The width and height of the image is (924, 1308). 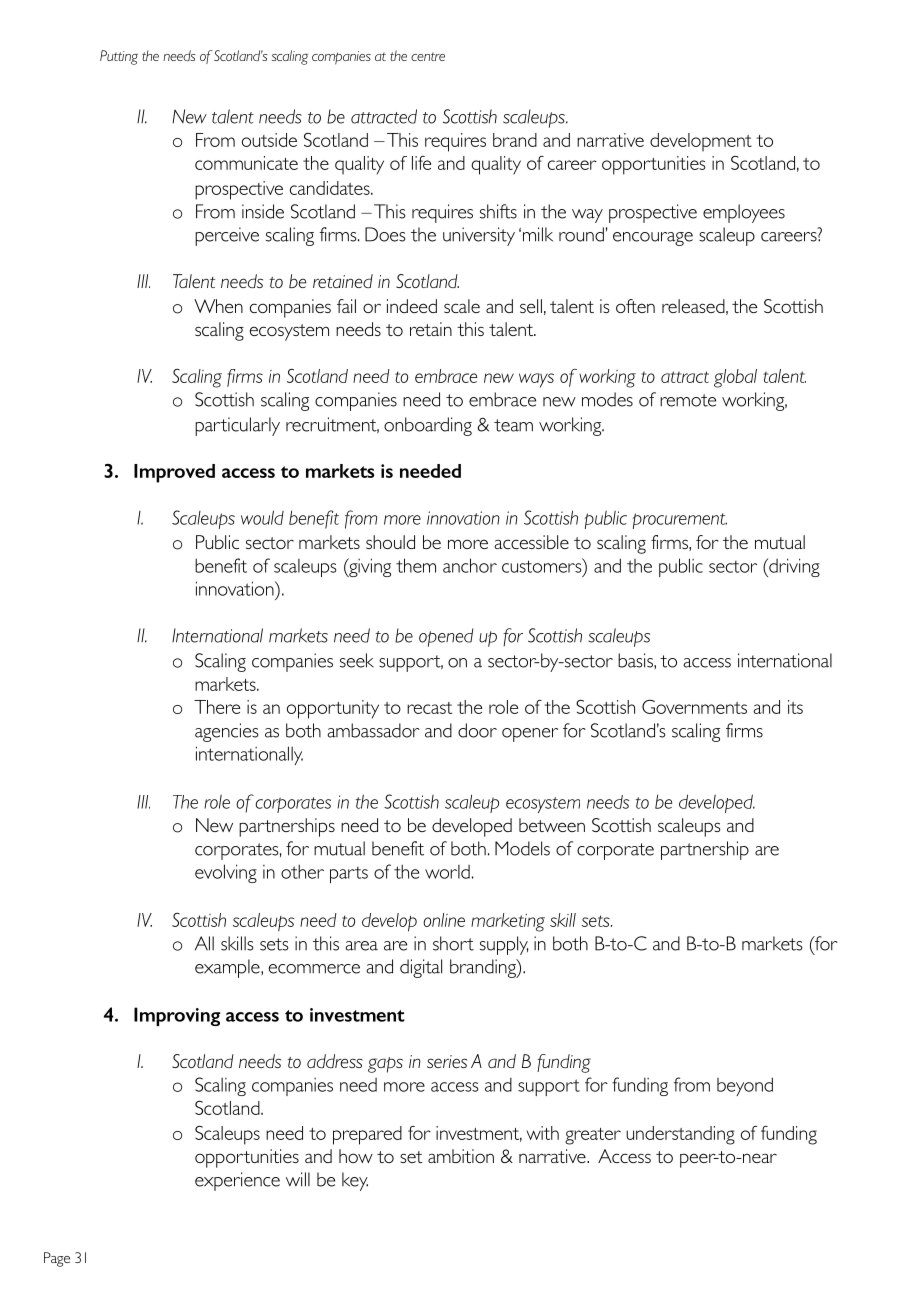 I want to click on Putting, so click(x=119, y=57).
